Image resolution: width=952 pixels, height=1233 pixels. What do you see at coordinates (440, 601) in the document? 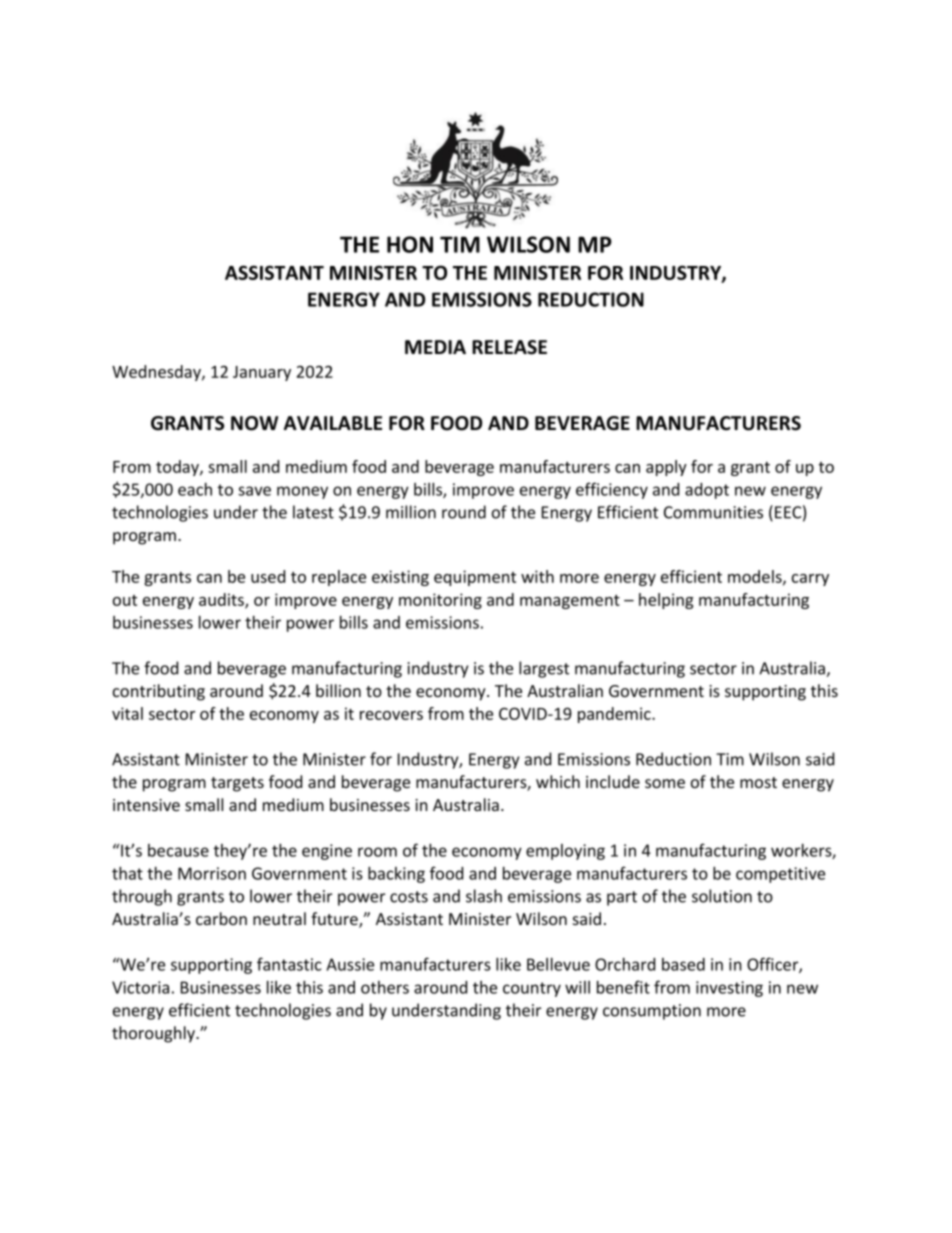
I see `monitoring` at bounding box center [440, 601].
